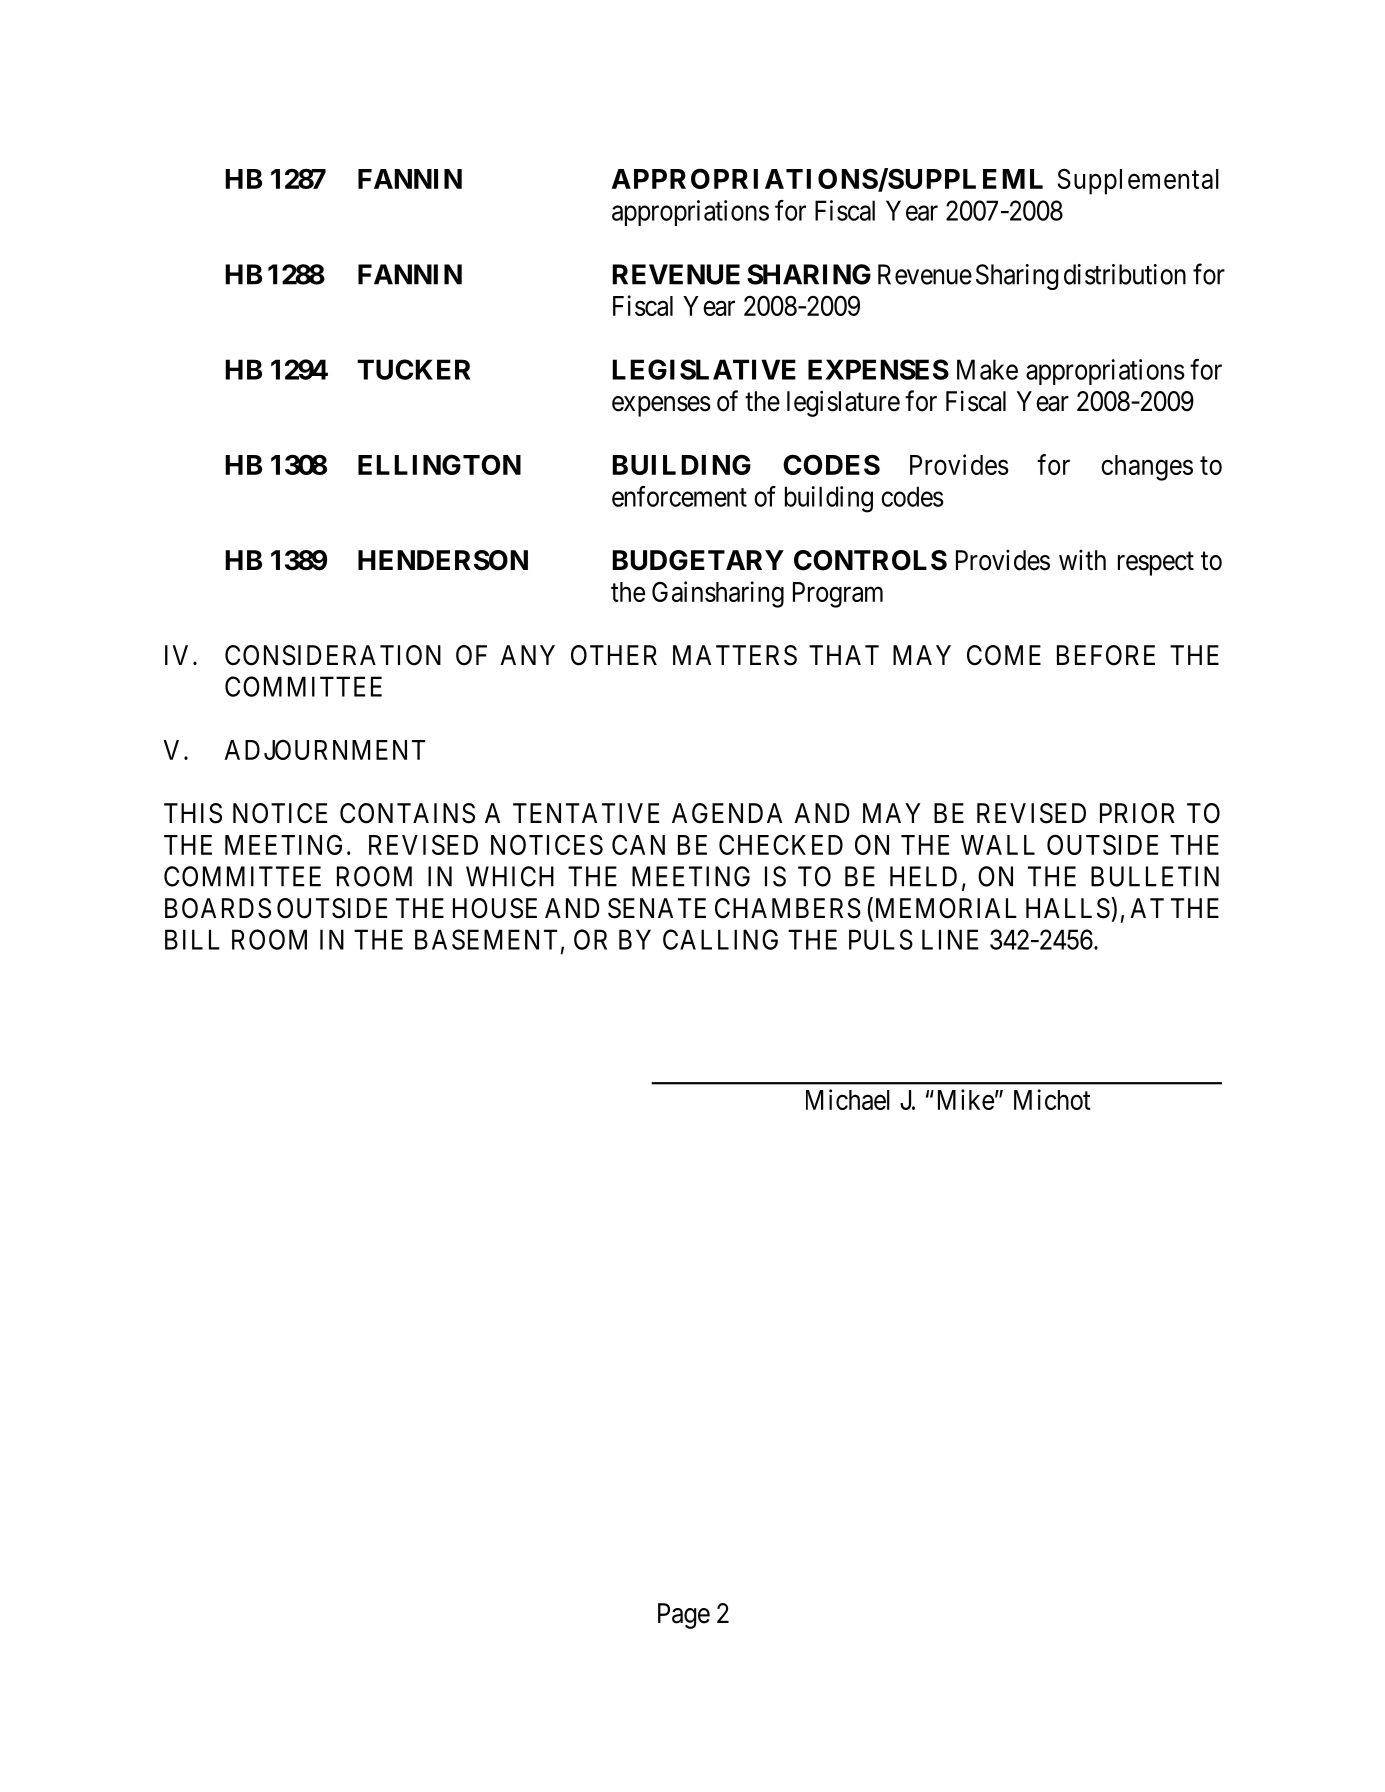 The width and height of the screenshot is (1385, 1792). I want to click on SENATE, so click(657, 908).
